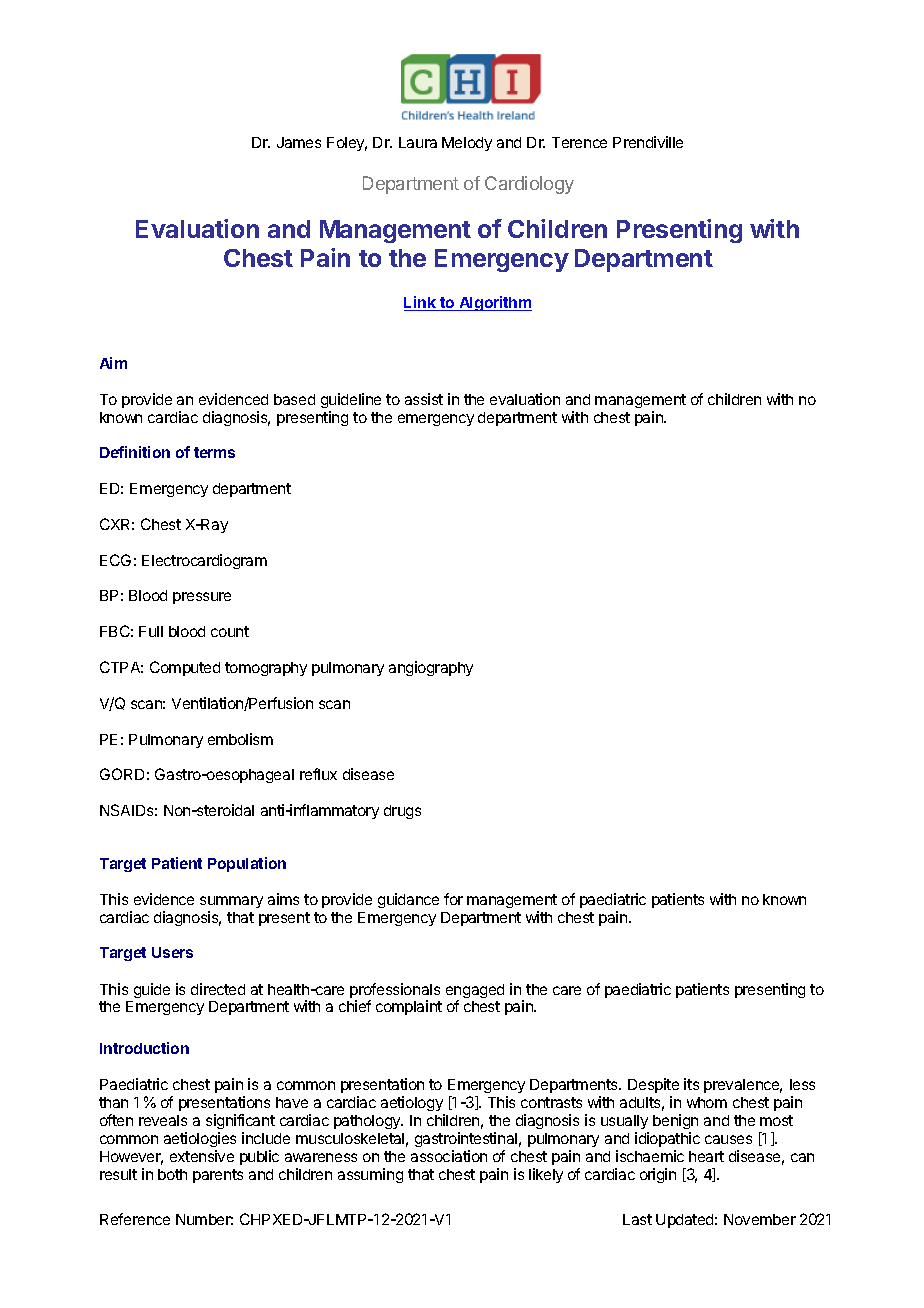 The width and height of the image is (924, 1308). I want to click on Terence, so click(579, 142).
